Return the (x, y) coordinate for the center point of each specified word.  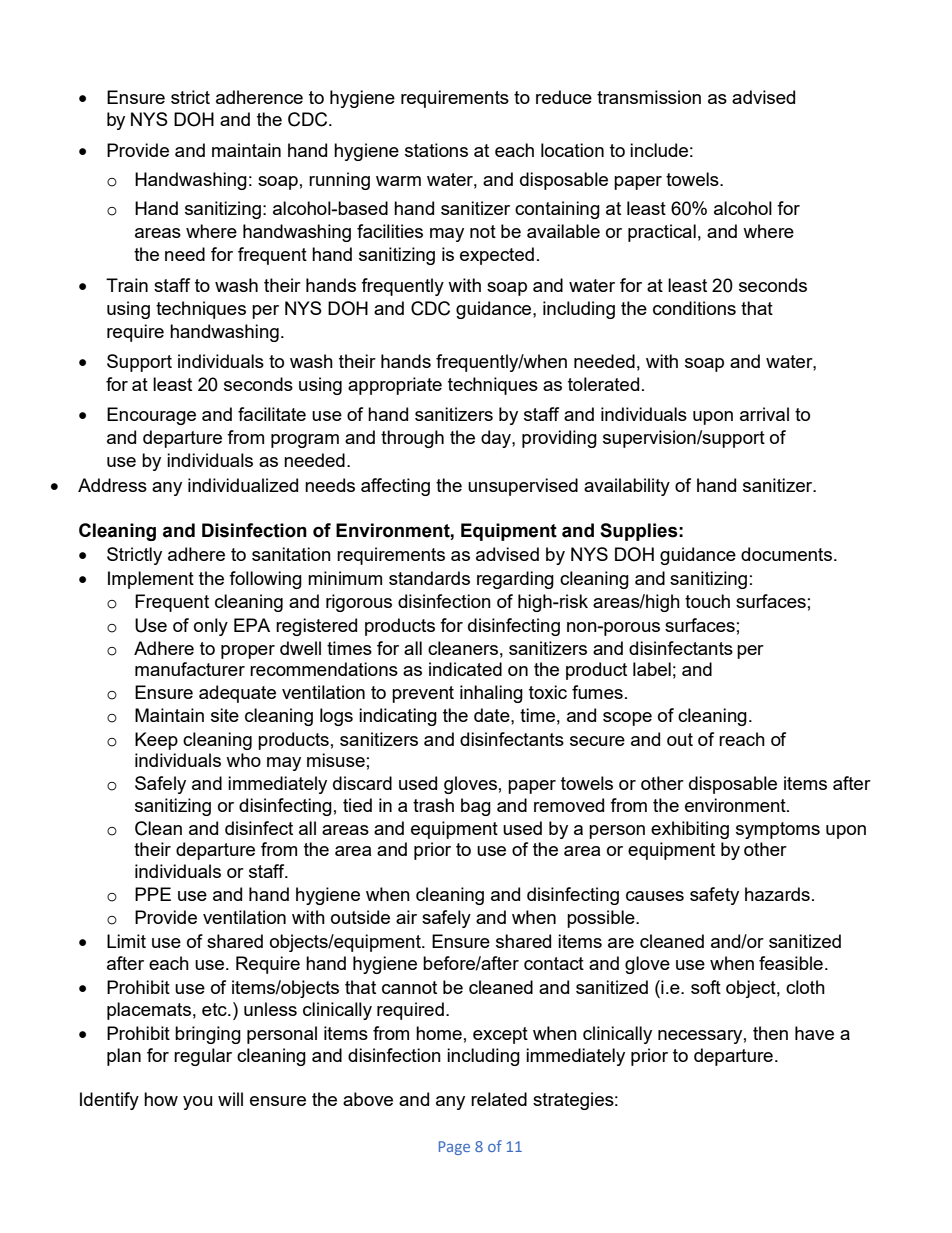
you (197, 1103)
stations (436, 150)
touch (707, 601)
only (211, 627)
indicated (465, 669)
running (339, 181)
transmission (649, 97)
